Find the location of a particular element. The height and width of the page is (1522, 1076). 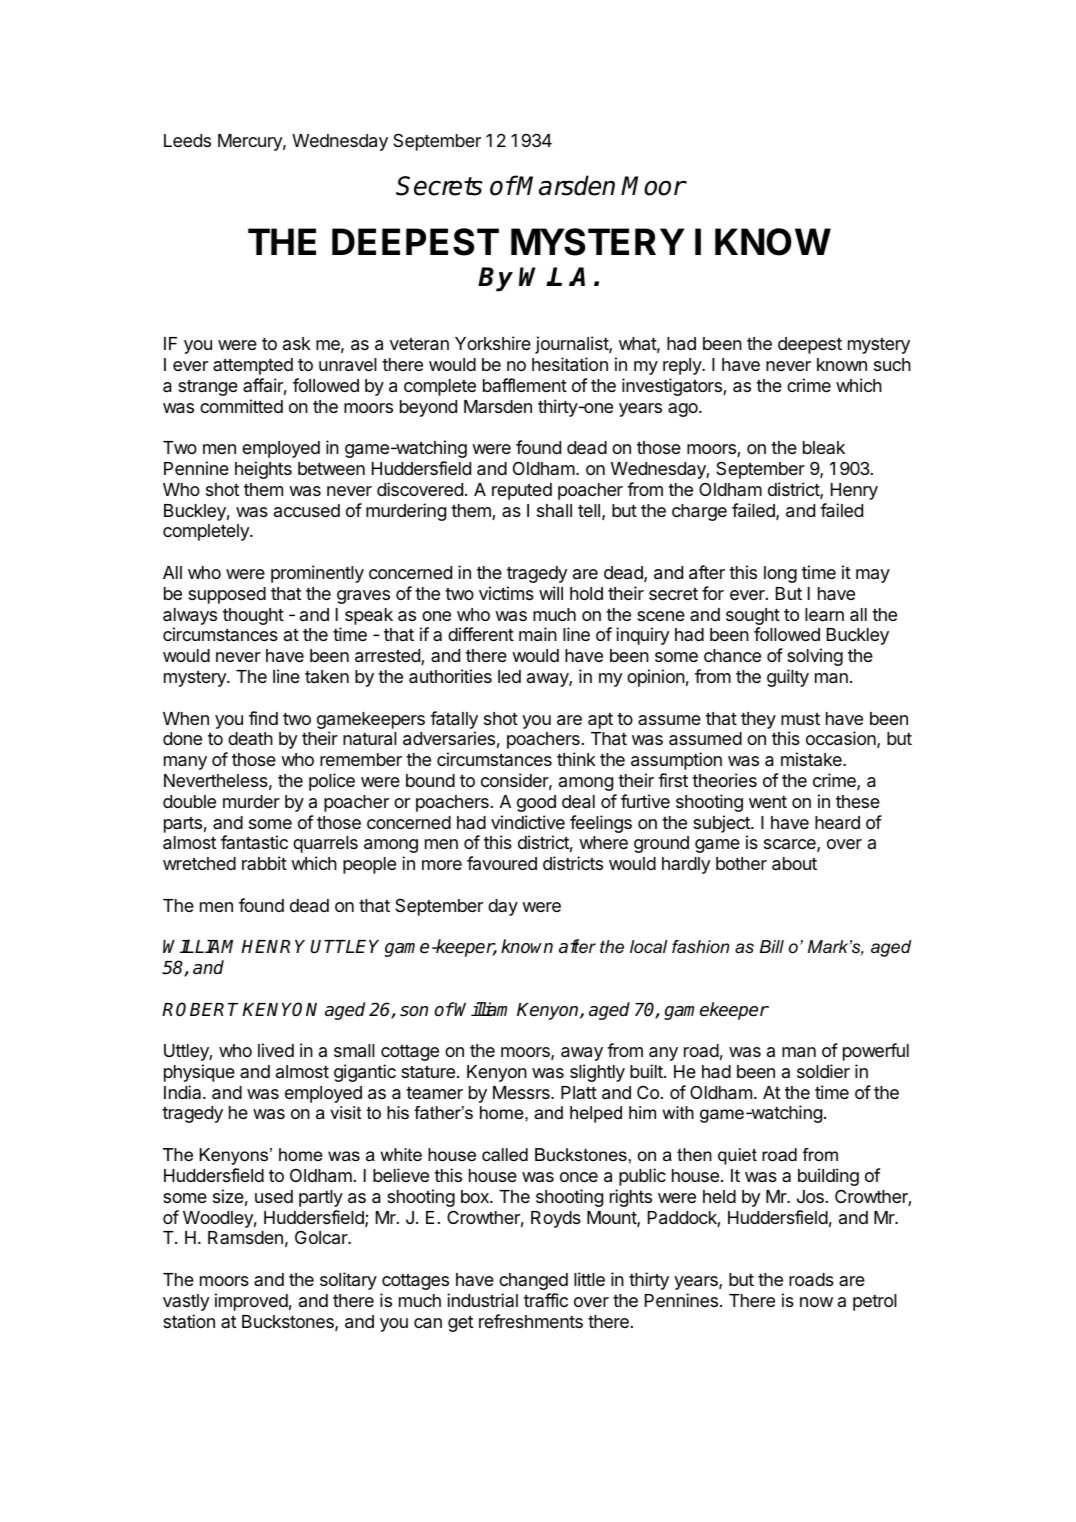

reputed is located at coordinates (522, 491).
